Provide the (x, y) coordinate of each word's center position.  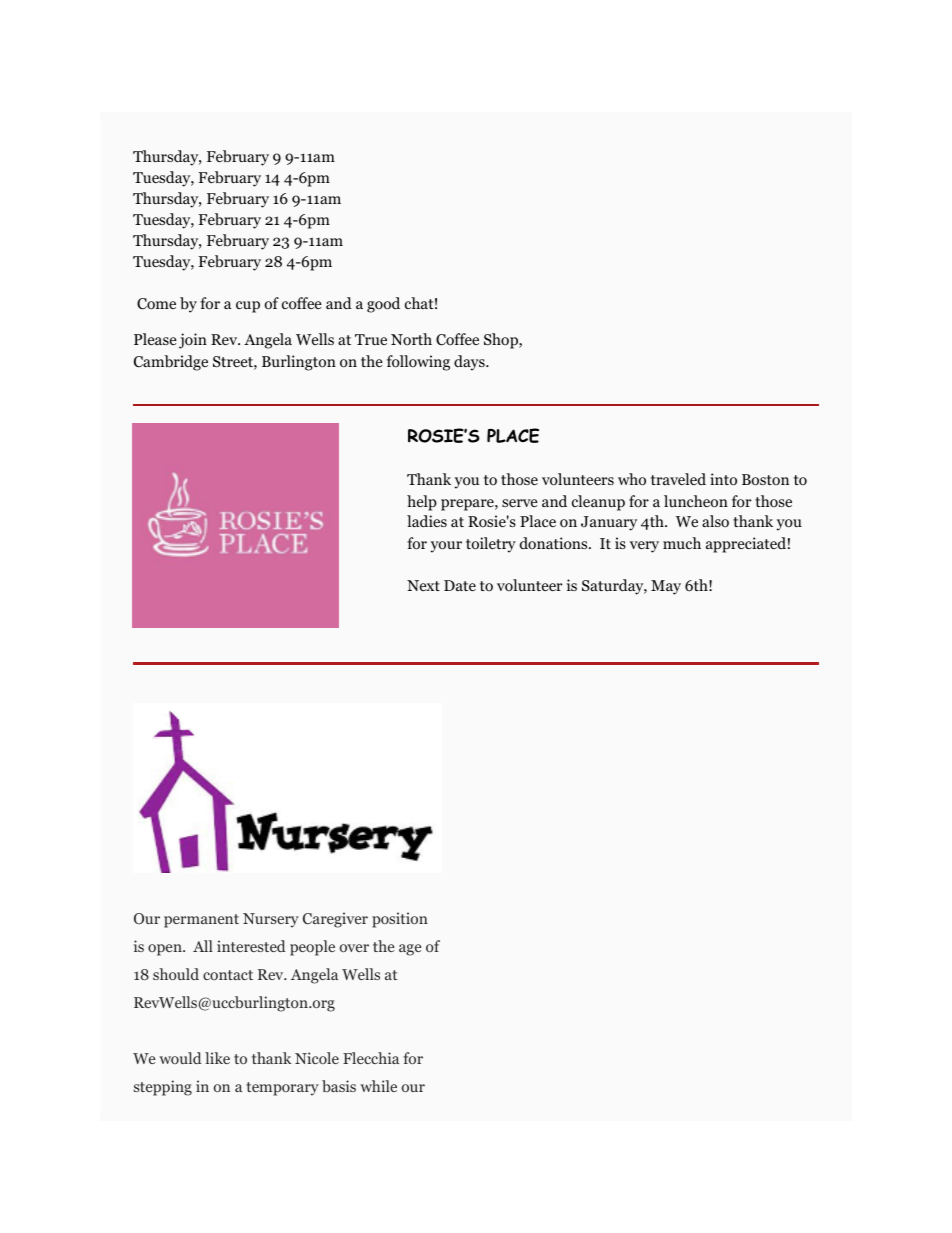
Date (460, 585)
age (410, 950)
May (666, 587)
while (378, 1086)
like (217, 1058)
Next (423, 585)
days (470, 363)
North (411, 339)
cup (248, 307)
